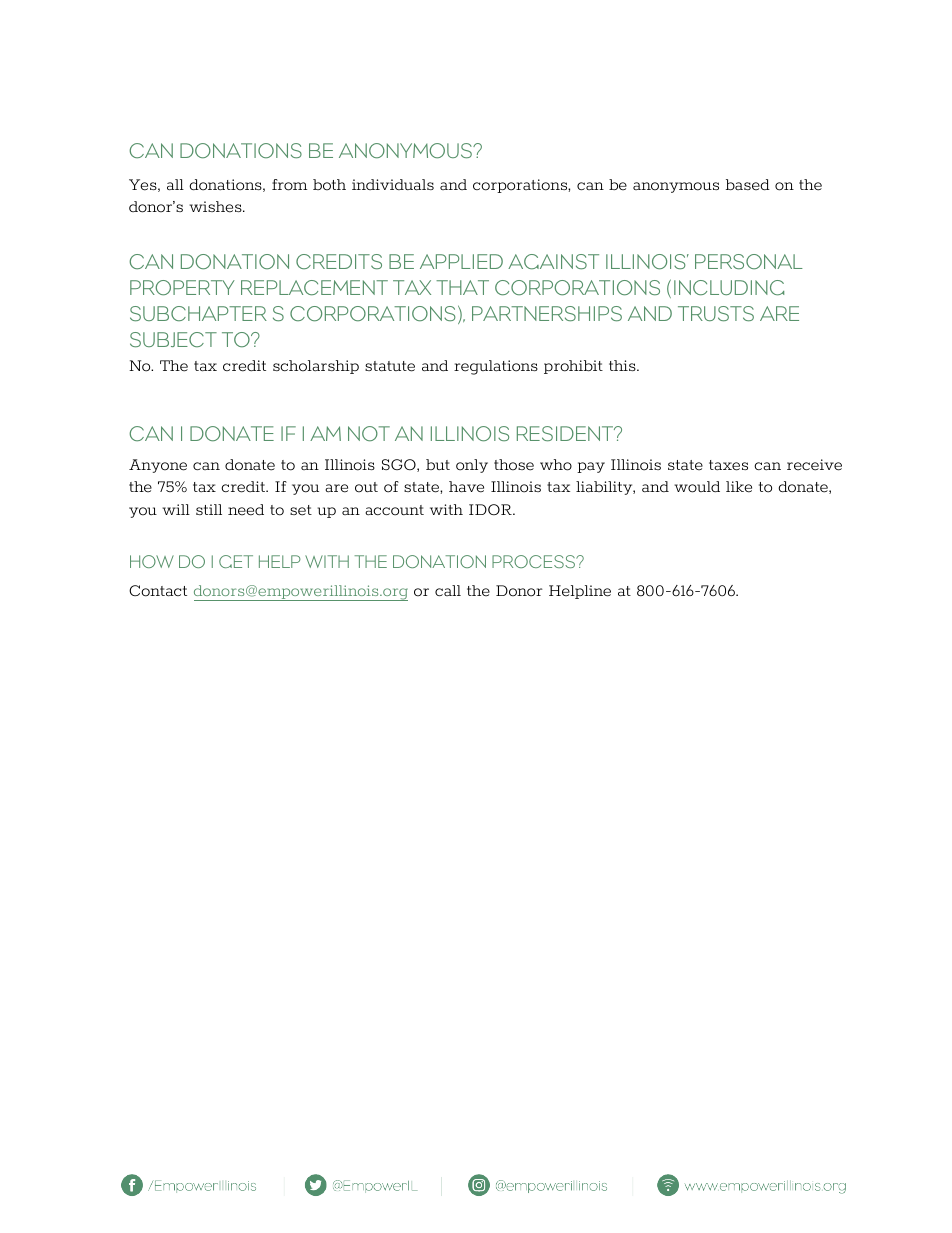 This page has height=1233, width=952. I want to click on SUBJECT, so click(173, 340).
